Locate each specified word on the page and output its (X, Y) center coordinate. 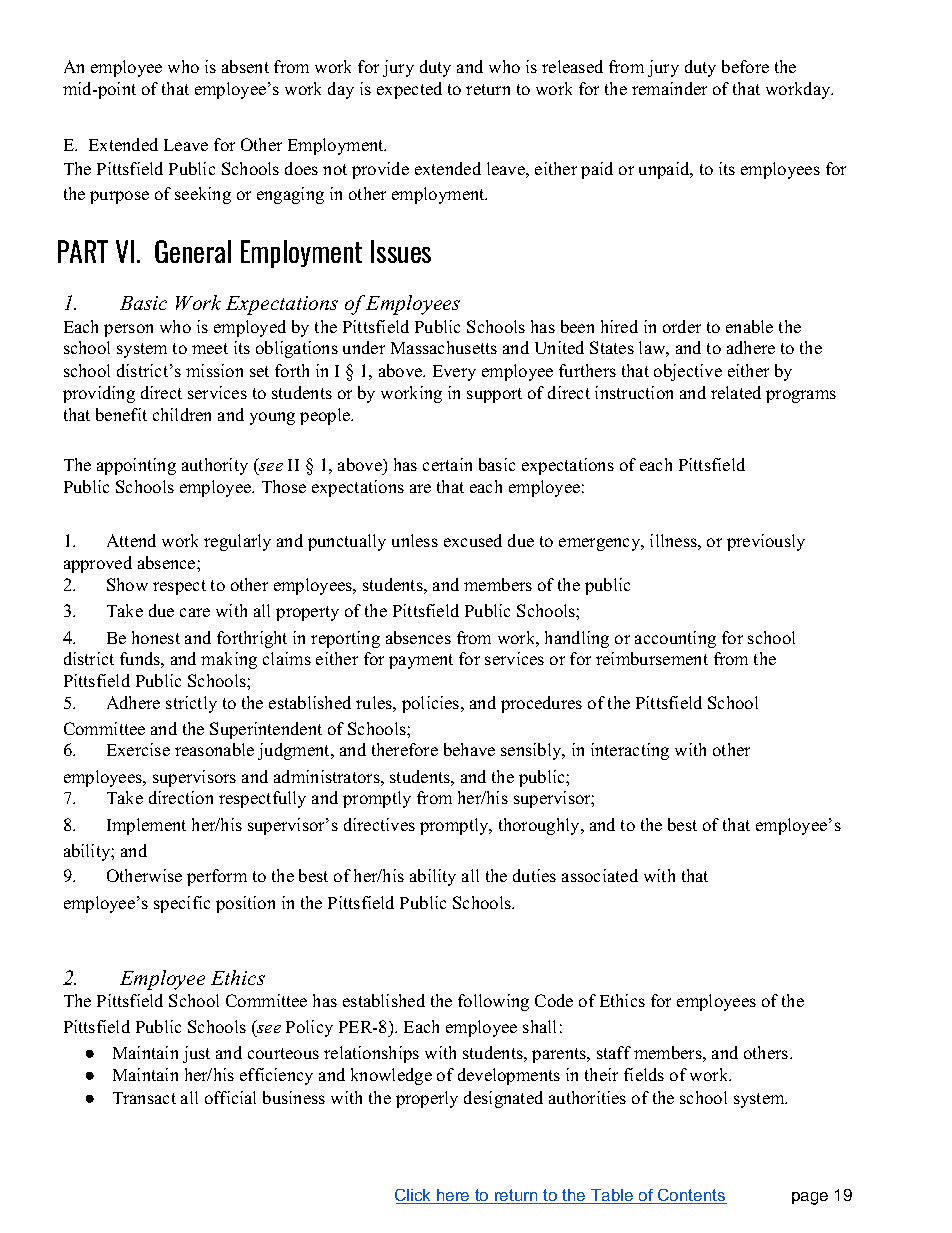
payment (421, 661)
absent (245, 66)
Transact (144, 1098)
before (745, 66)
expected (409, 90)
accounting (675, 639)
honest (156, 637)
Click (414, 1196)
